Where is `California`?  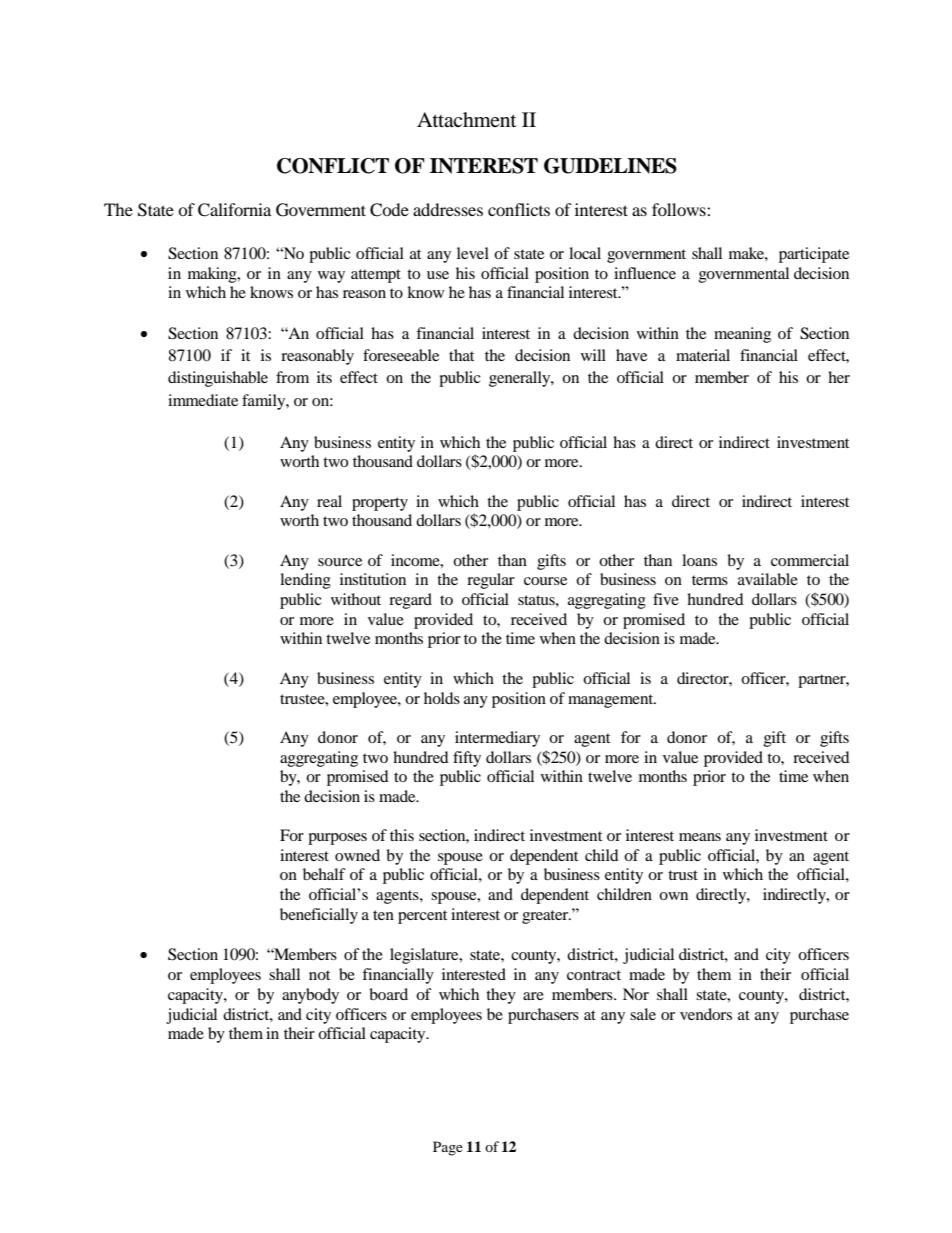 California is located at coordinates (234, 210).
